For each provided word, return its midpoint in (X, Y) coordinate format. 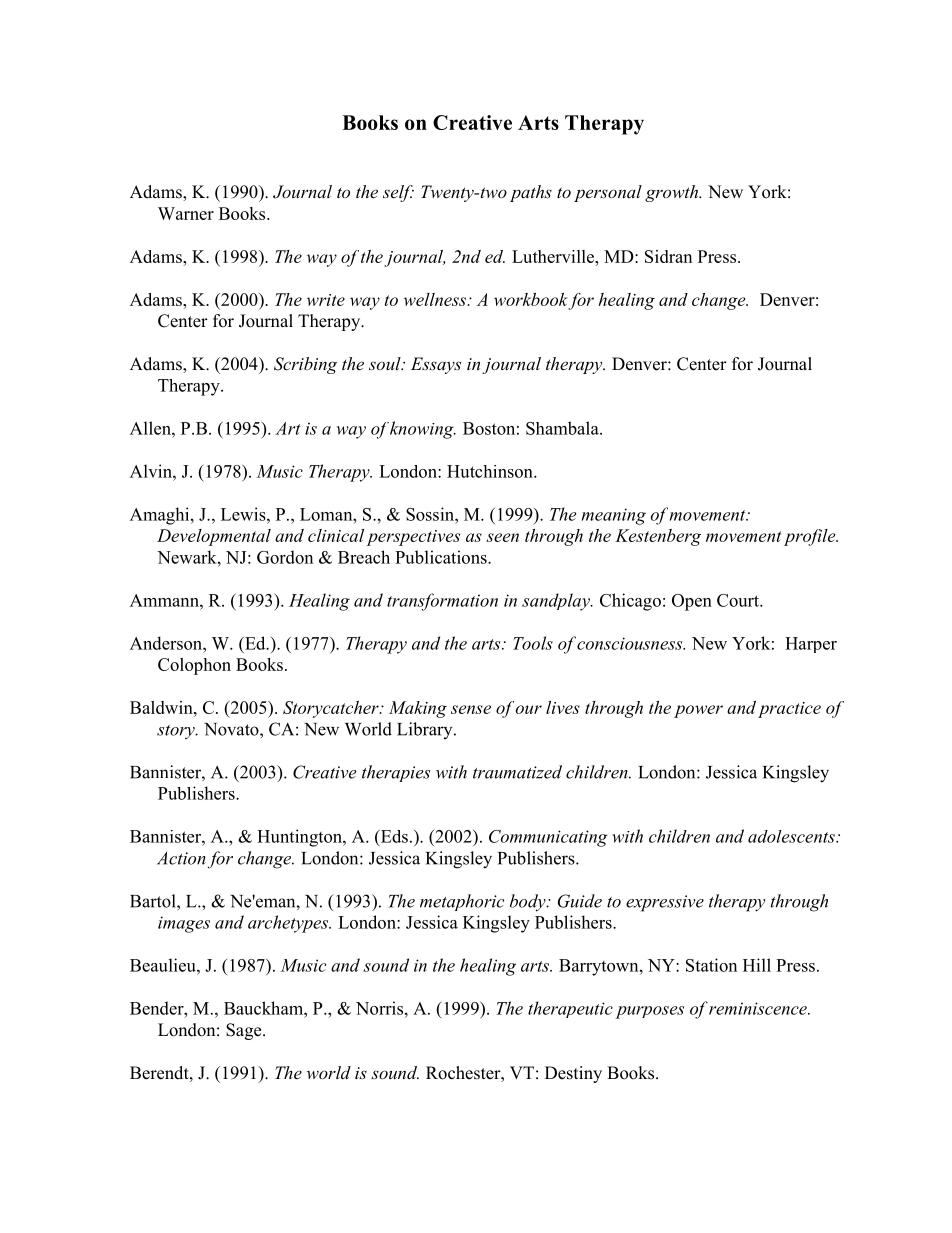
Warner (186, 213)
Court (739, 600)
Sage (245, 1031)
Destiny (573, 1074)
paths (531, 193)
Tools (533, 643)
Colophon (194, 666)
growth (673, 193)
